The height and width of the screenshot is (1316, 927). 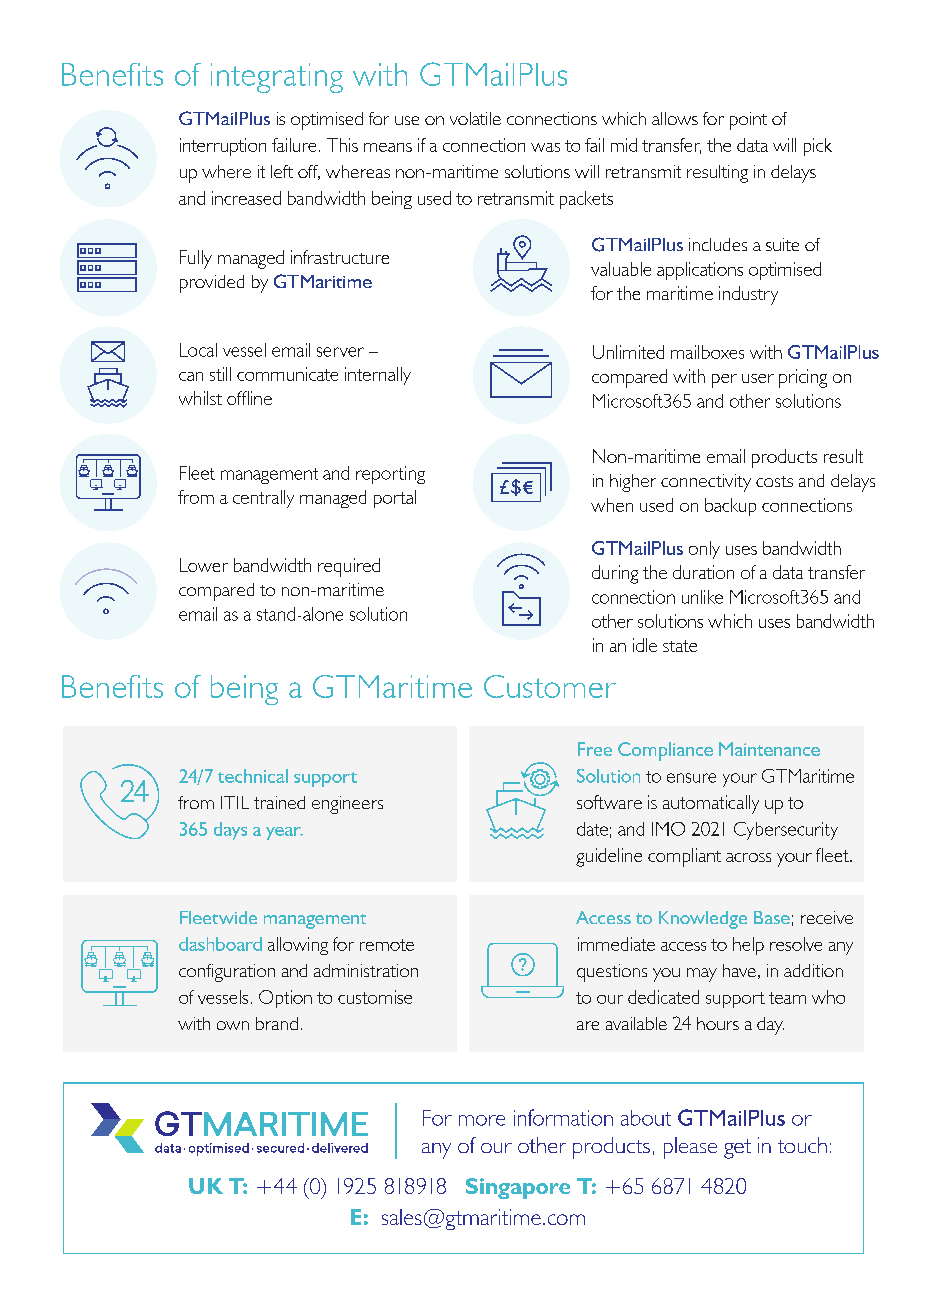 What do you see at coordinates (592, 829) in the screenshot?
I see `date` at bounding box center [592, 829].
